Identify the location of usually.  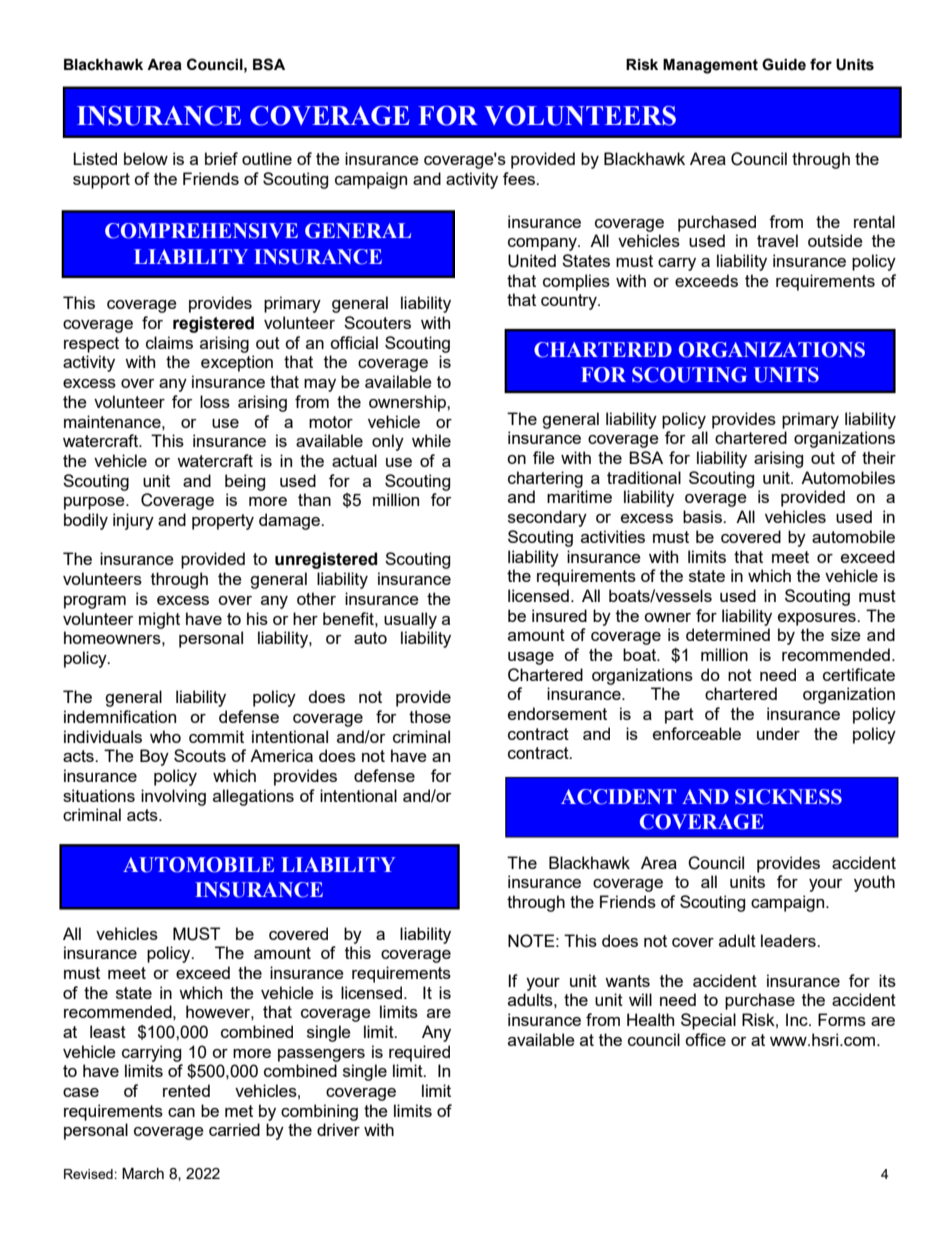
(410, 620).
